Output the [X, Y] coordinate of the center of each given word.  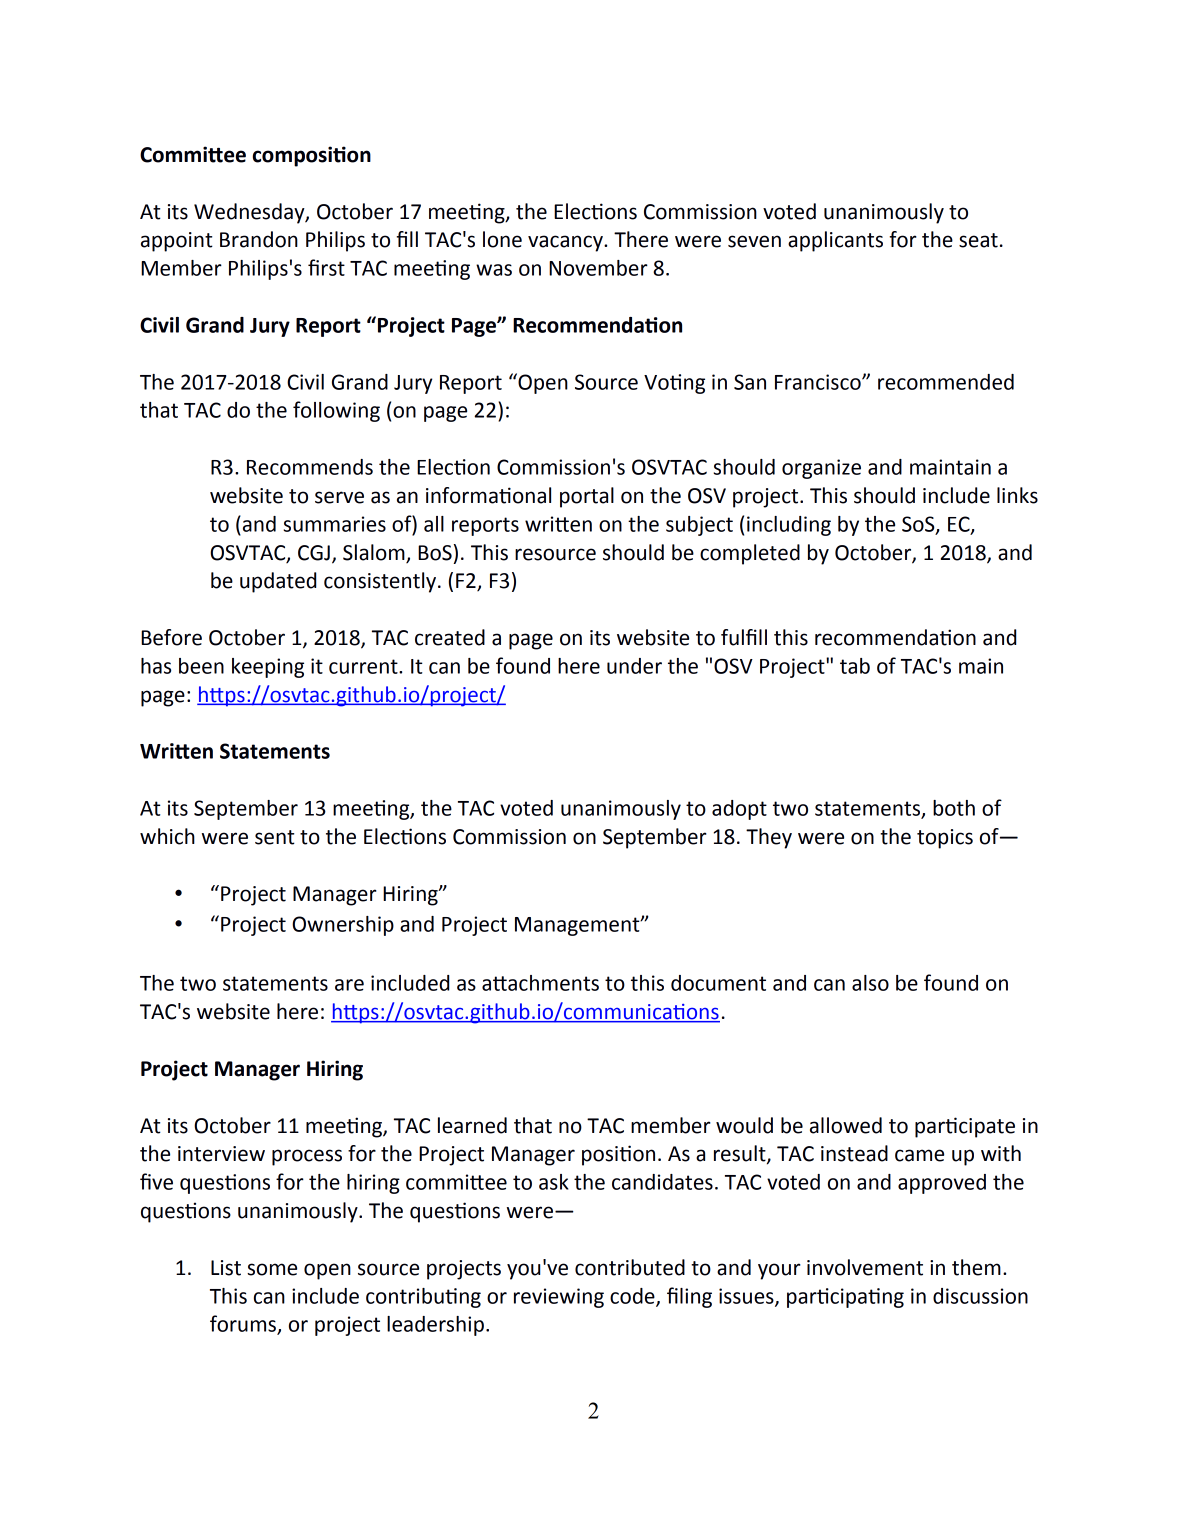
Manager [257, 1071]
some [272, 1269]
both [954, 808]
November [598, 268]
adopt [739, 810]
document [718, 983]
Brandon [259, 239]
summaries [334, 524]
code [633, 1297]
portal [587, 497]
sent [275, 837]
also [870, 983]
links [1017, 495]
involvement [865, 1267]
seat [978, 240]
